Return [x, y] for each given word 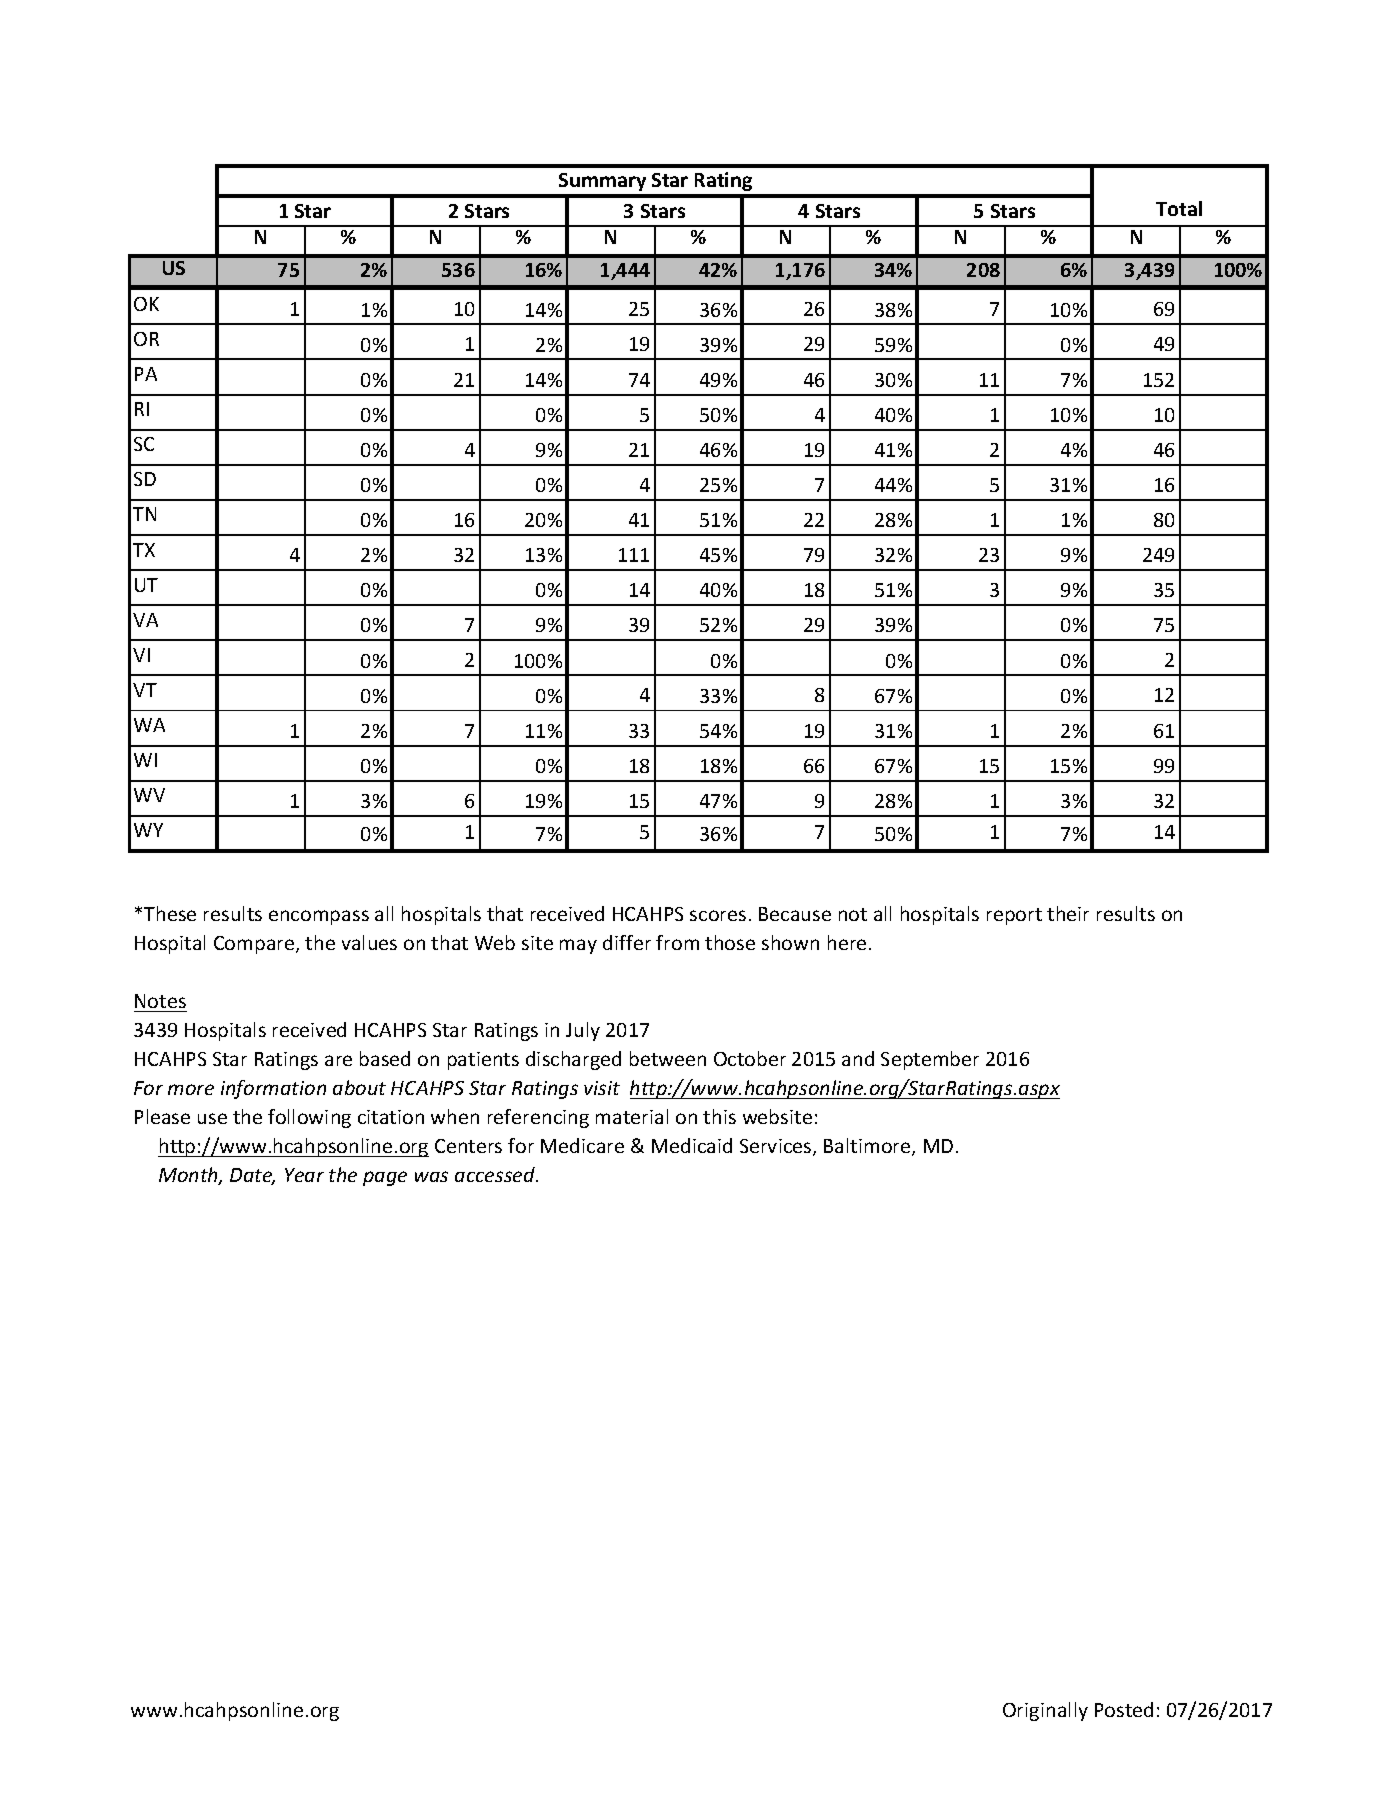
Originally [1045, 1711]
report [1014, 916]
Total [1179, 208]
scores [718, 915]
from [677, 942]
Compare [255, 945]
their [1068, 913]
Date [252, 1176]
